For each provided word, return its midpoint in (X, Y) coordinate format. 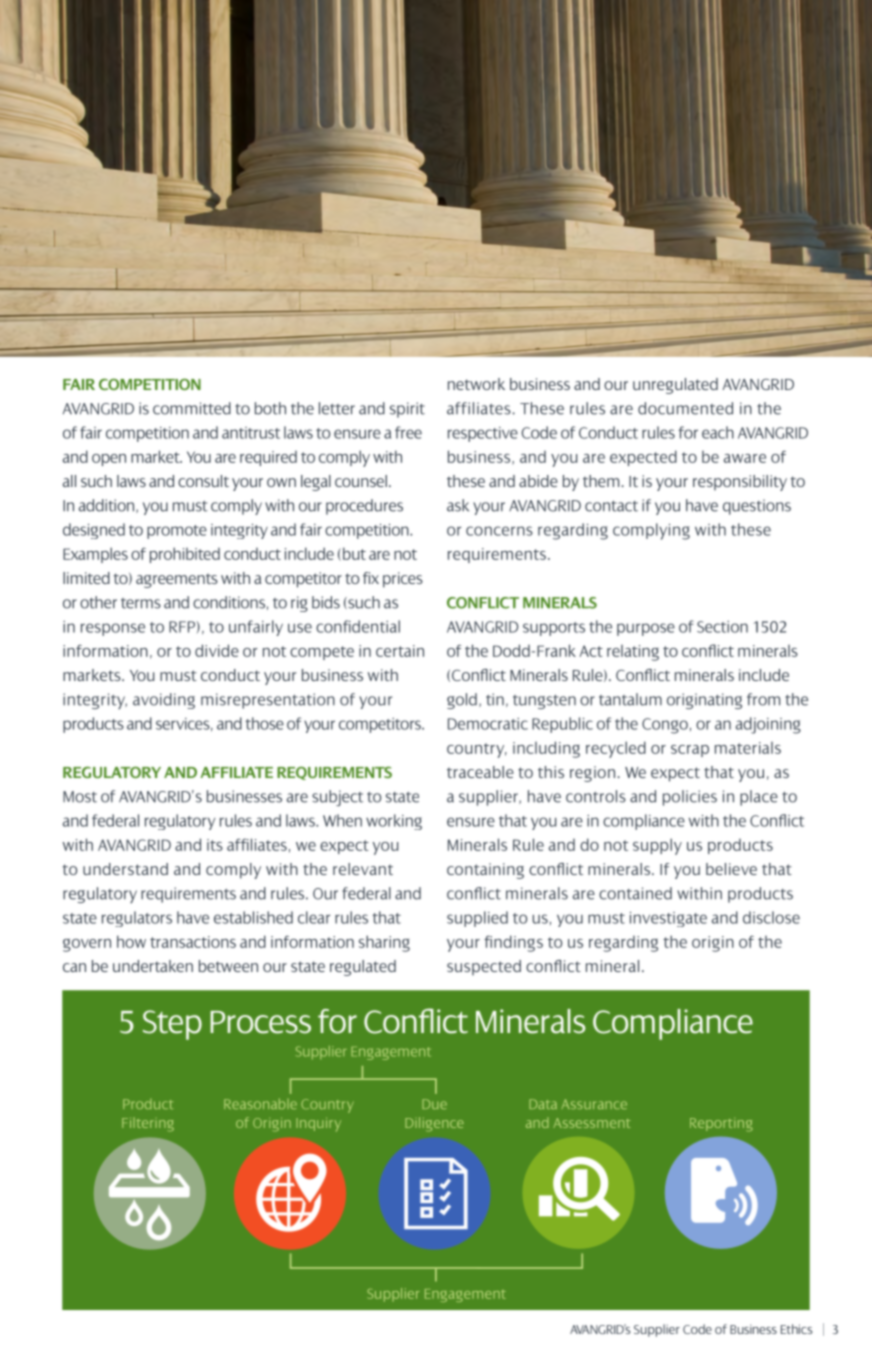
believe (731, 869)
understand (125, 869)
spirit (407, 410)
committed (192, 408)
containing (485, 871)
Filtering (148, 1124)
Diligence (434, 1124)
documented (685, 408)
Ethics (796, 1329)
